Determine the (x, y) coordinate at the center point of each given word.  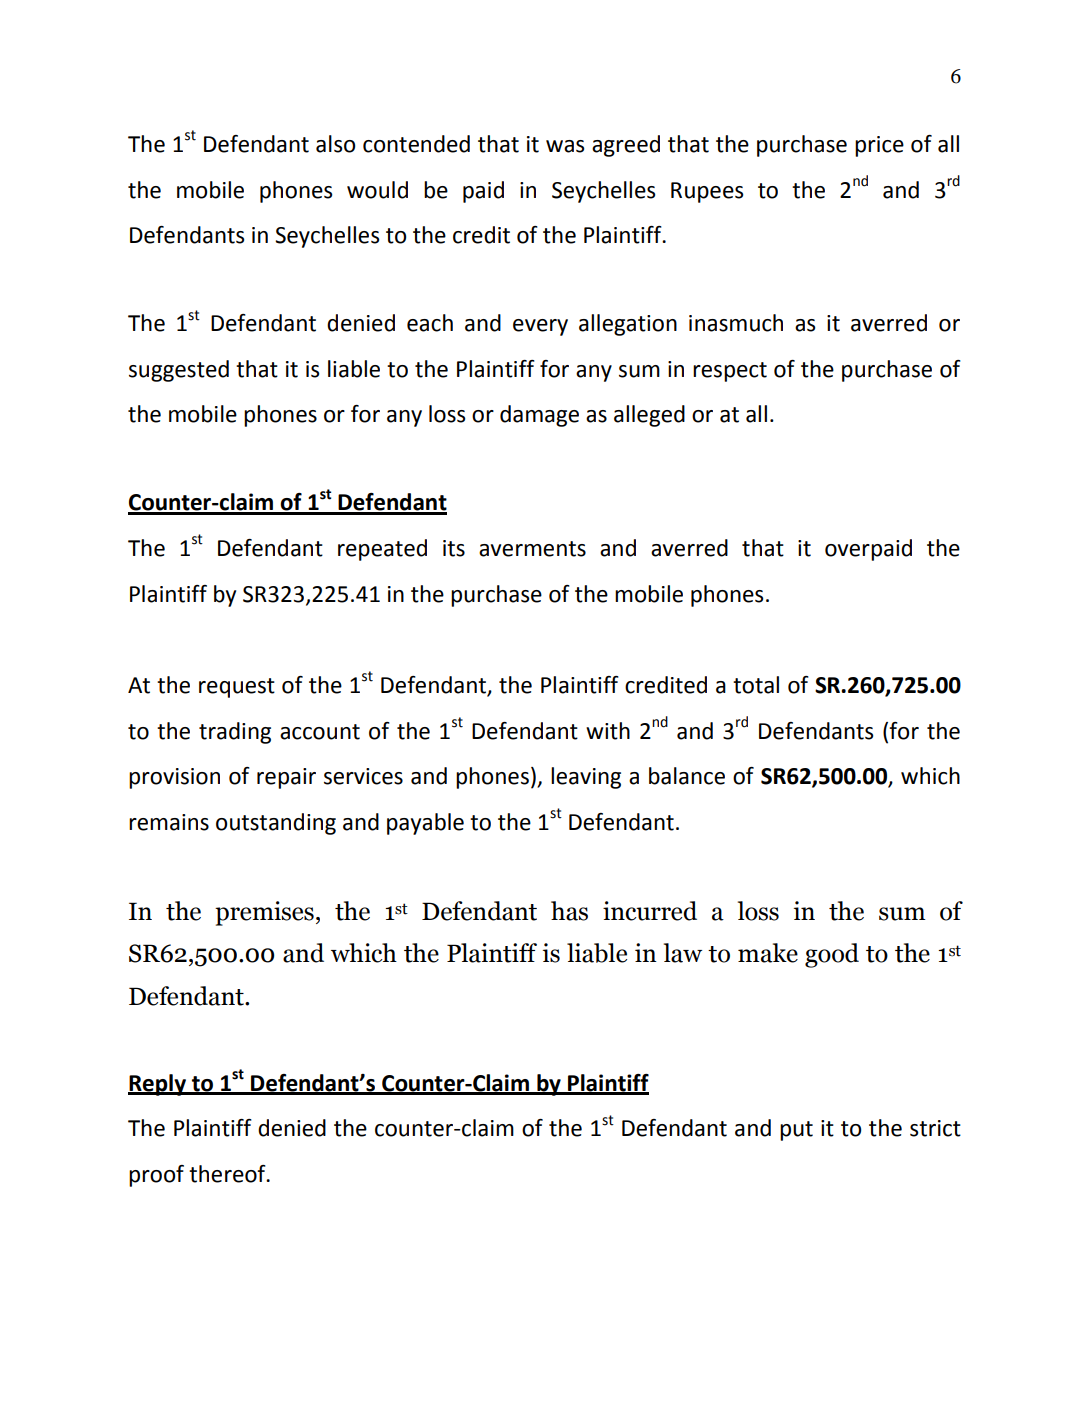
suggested (179, 371)
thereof (228, 1174)
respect (730, 372)
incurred (650, 911)
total (756, 685)
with (608, 731)
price (879, 146)
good (832, 955)
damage (539, 416)
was (565, 146)
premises (264, 913)
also (335, 144)
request (237, 688)
